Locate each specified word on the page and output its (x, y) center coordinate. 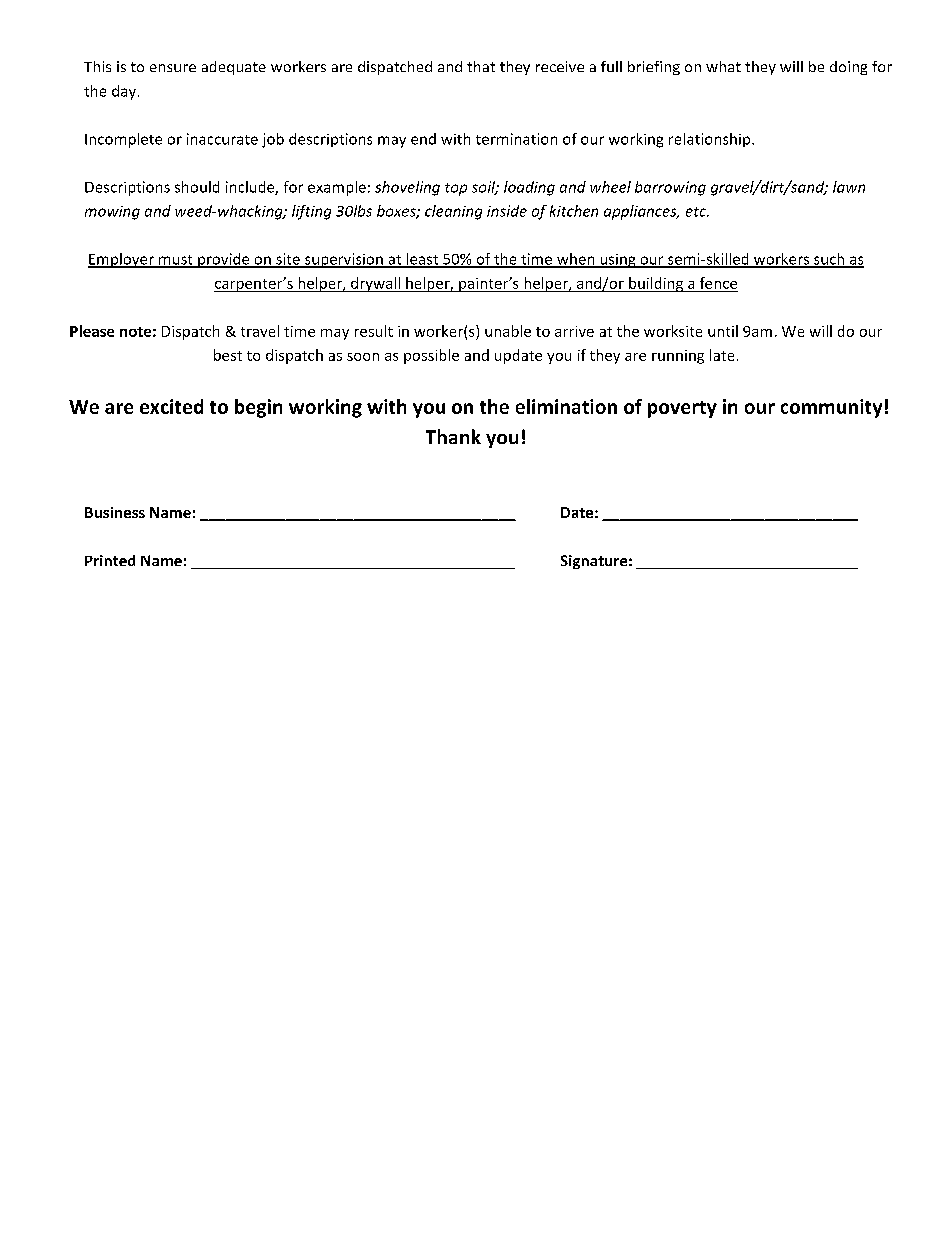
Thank (453, 436)
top (456, 189)
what (723, 66)
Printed (110, 560)
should (197, 187)
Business (115, 512)
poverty (682, 409)
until (723, 331)
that (481, 66)
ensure (173, 68)
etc (697, 212)
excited (171, 406)
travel (260, 331)
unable (508, 331)
